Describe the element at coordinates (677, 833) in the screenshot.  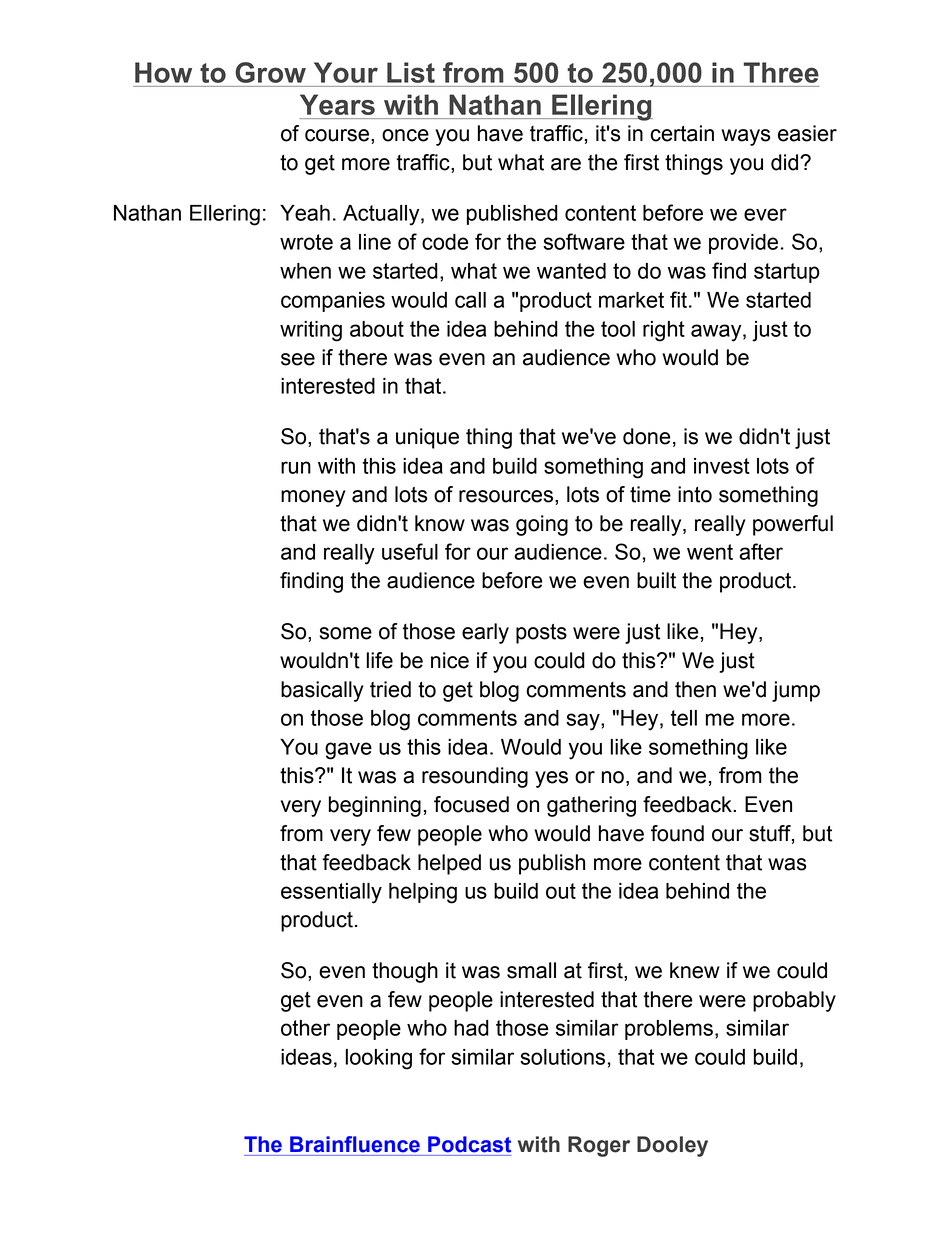
I see `found` at that location.
